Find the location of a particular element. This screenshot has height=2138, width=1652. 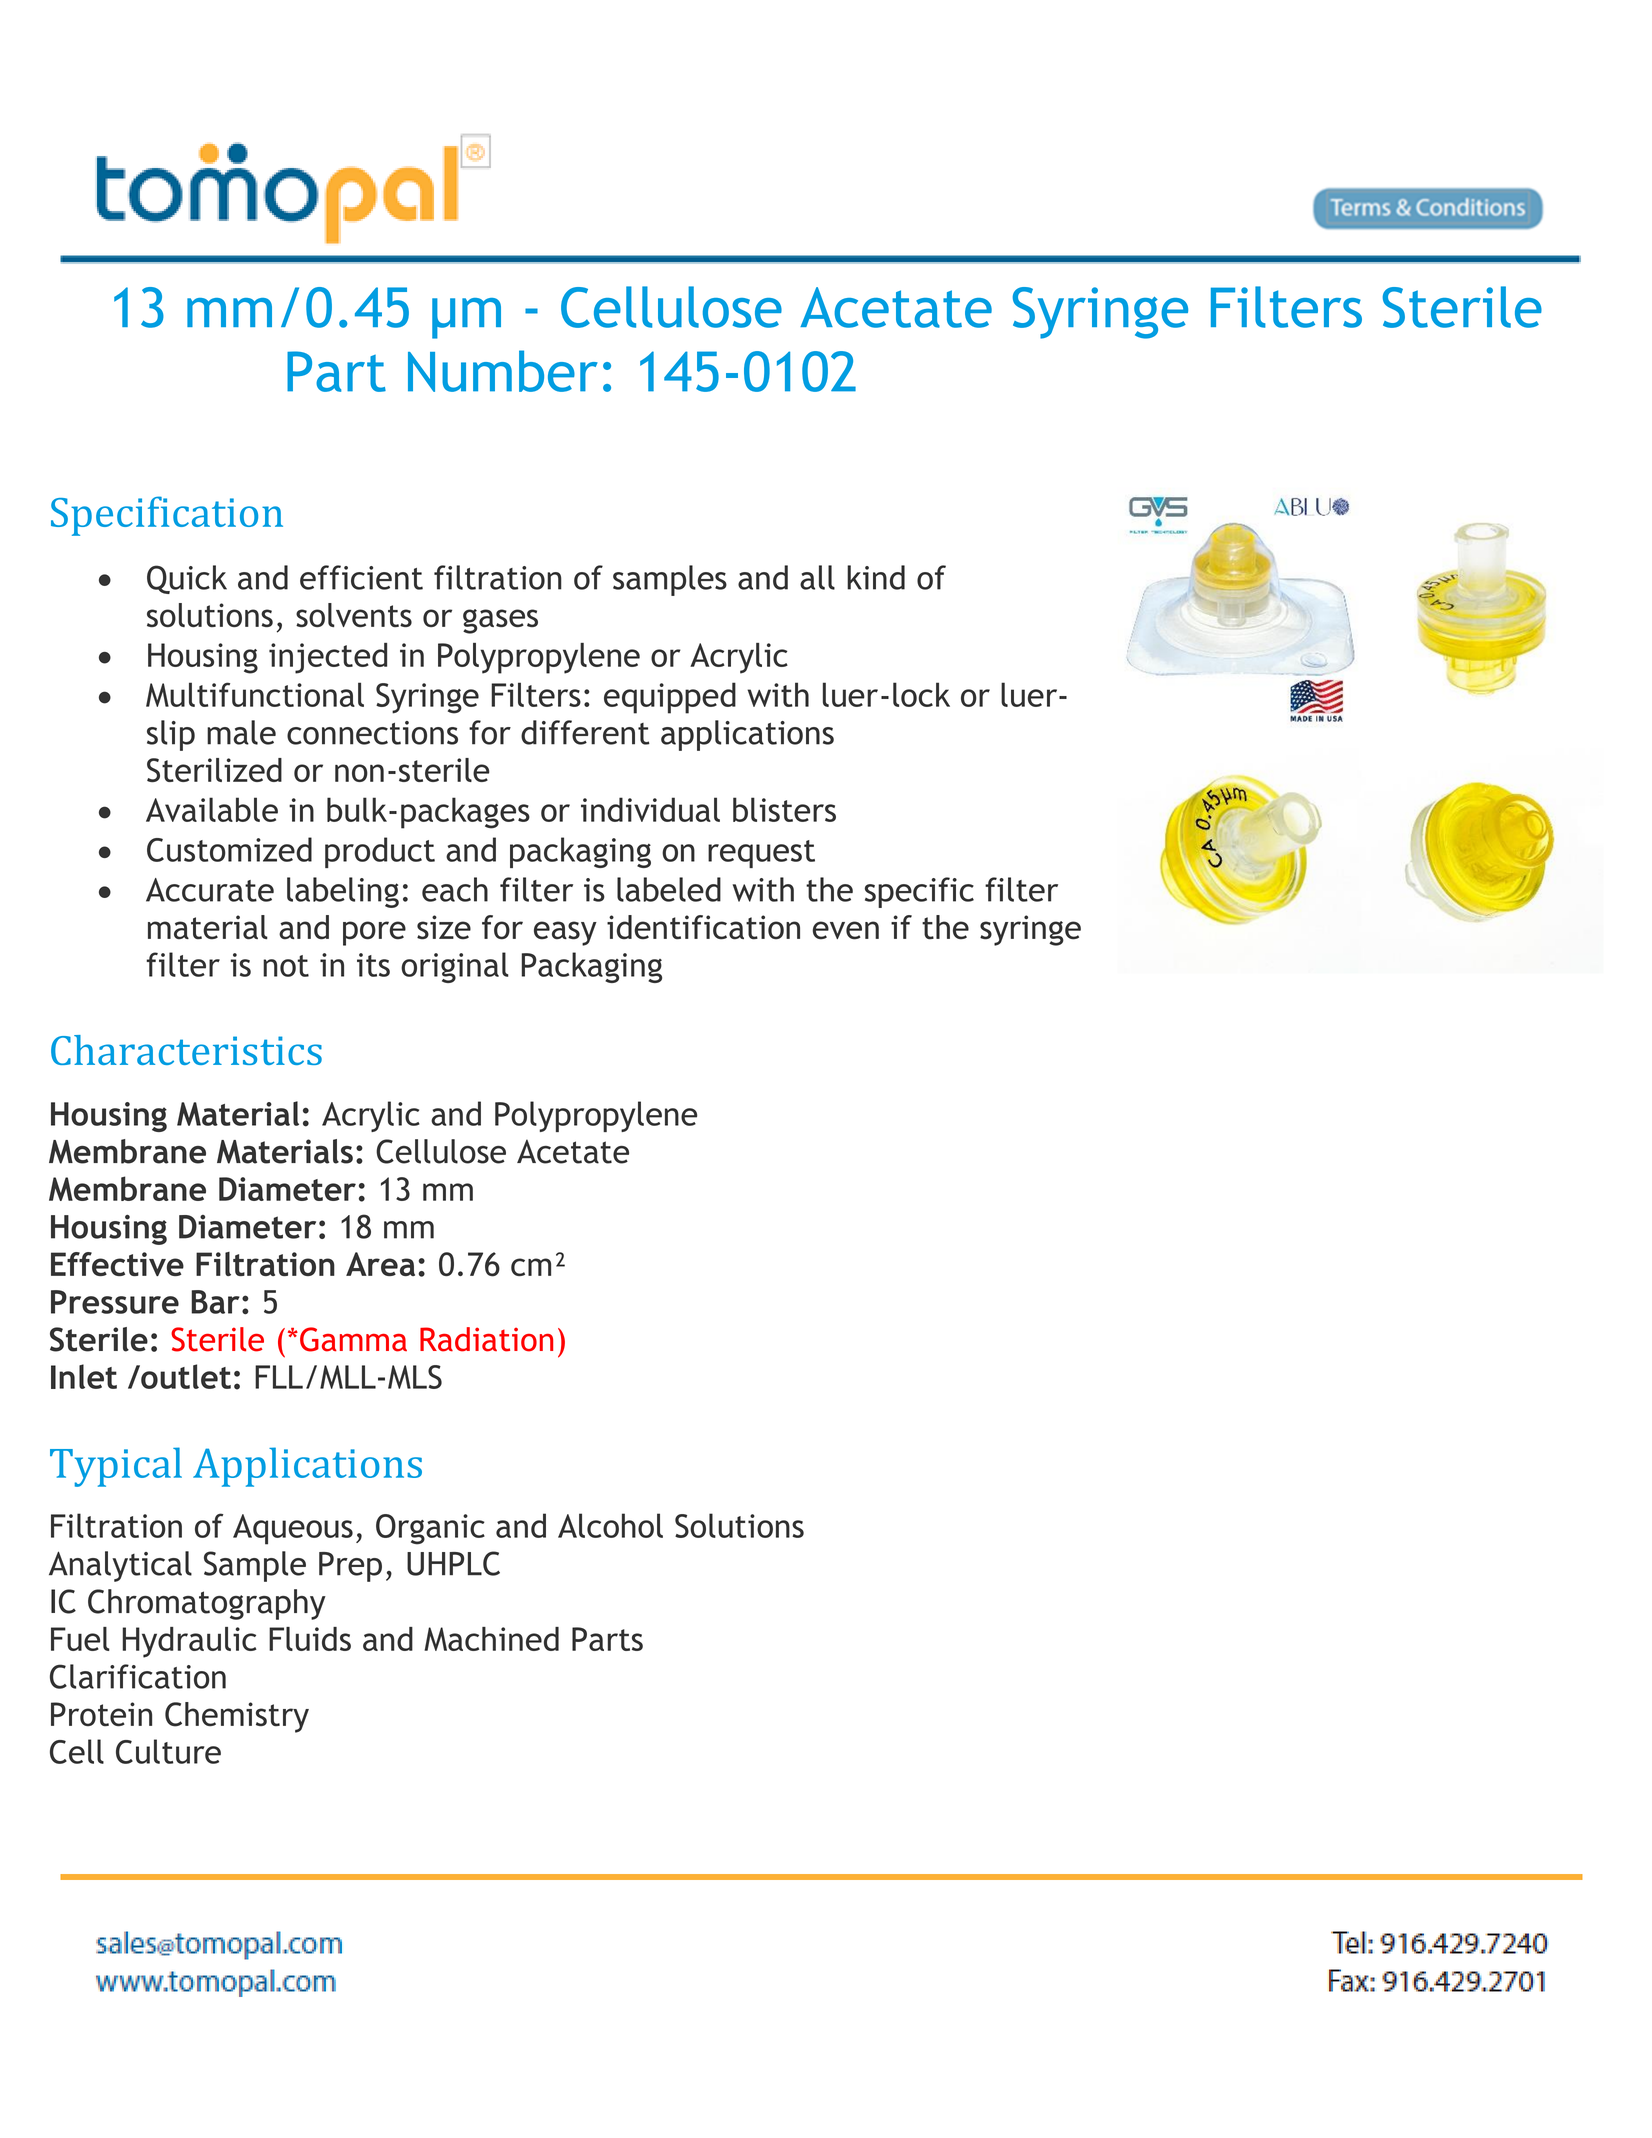

identification is located at coordinates (703, 927).
